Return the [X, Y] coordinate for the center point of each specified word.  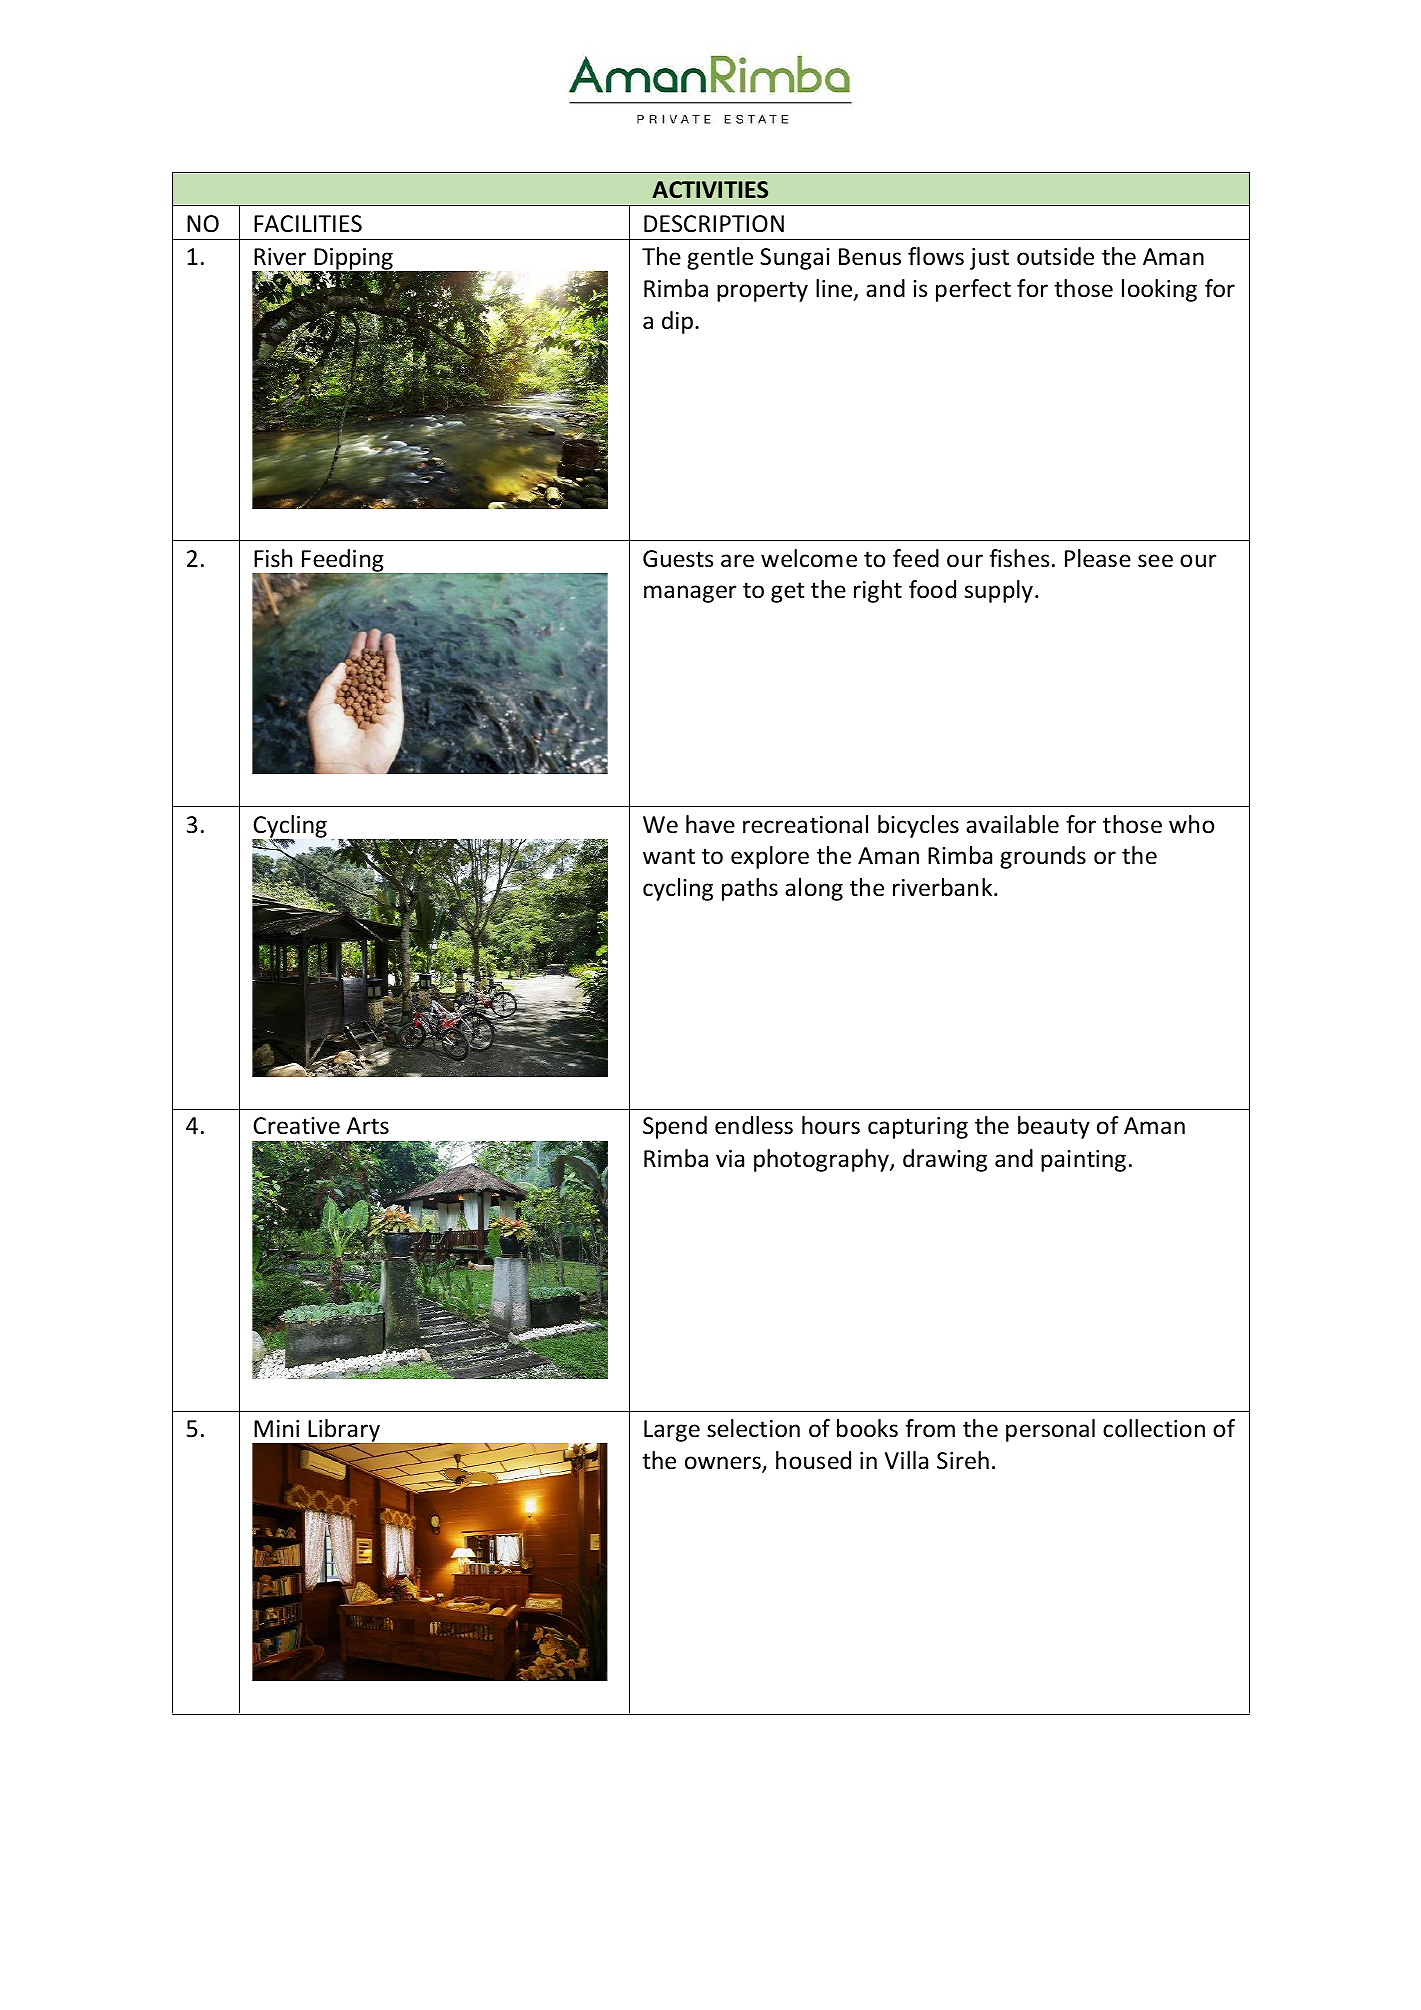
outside [1055, 256]
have [710, 824]
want [669, 856]
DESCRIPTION [714, 224]
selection [753, 1428]
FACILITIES [308, 224]
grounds [1043, 857]
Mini [276, 1428]
